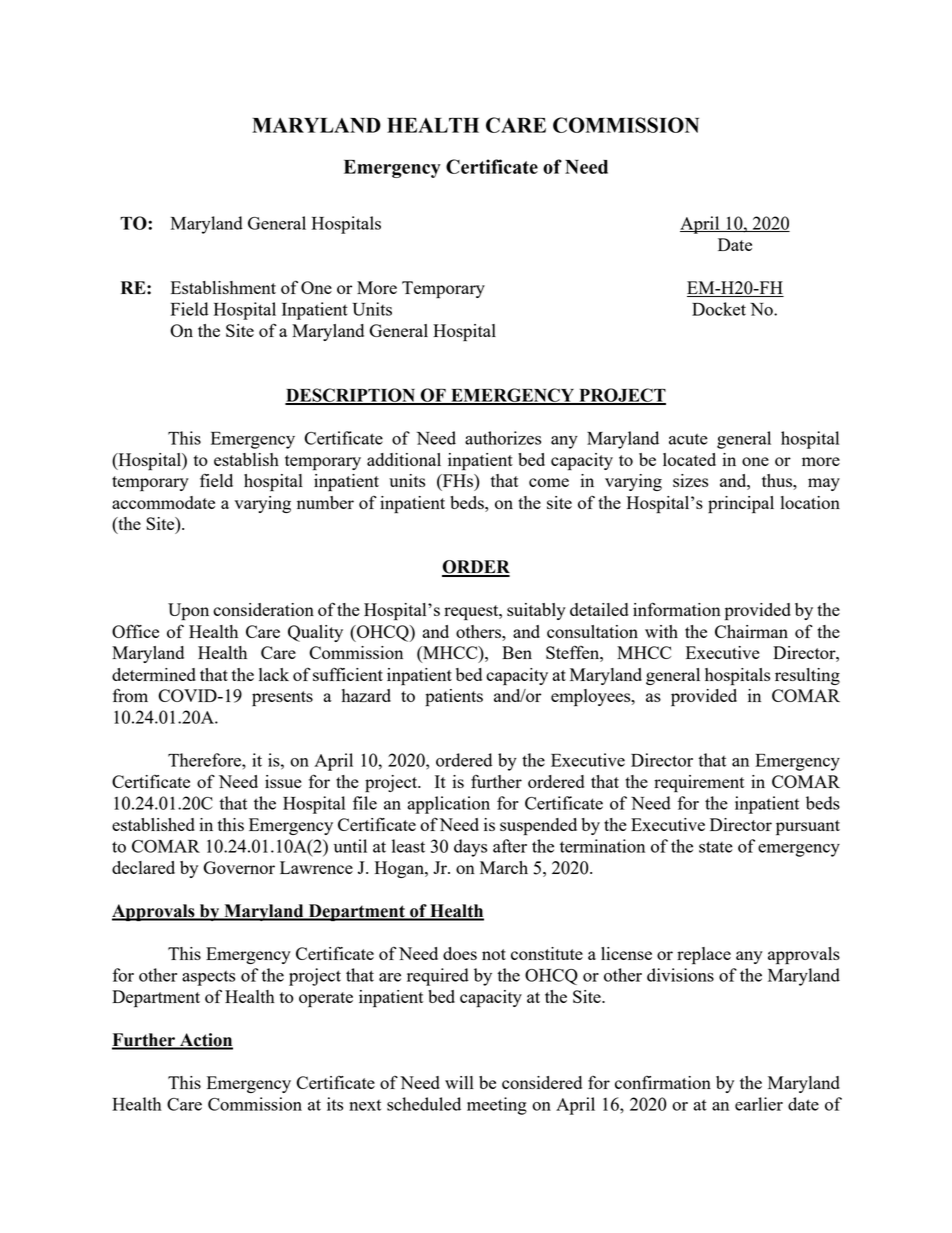  Describe the element at coordinates (459, 1082) in the screenshot. I see `will` at that location.
